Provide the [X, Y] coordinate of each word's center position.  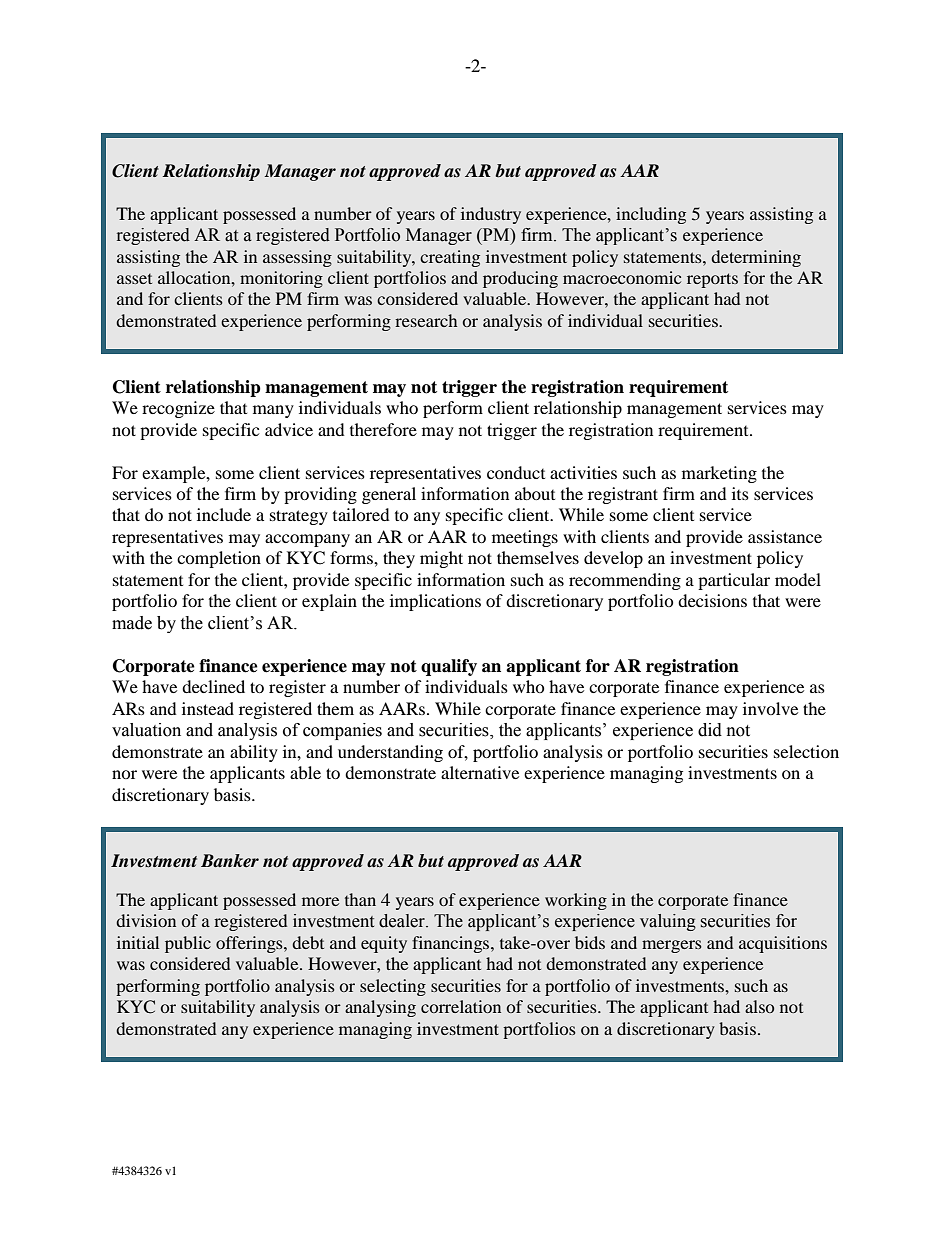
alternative [480, 772]
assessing [297, 258]
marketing [719, 474]
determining [756, 258]
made [132, 623]
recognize [178, 409]
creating [450, 258]
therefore [383, 429]
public [188, 944]
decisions [712, 600]
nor [124, 774]
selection [806, 751]
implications [435, 602]
